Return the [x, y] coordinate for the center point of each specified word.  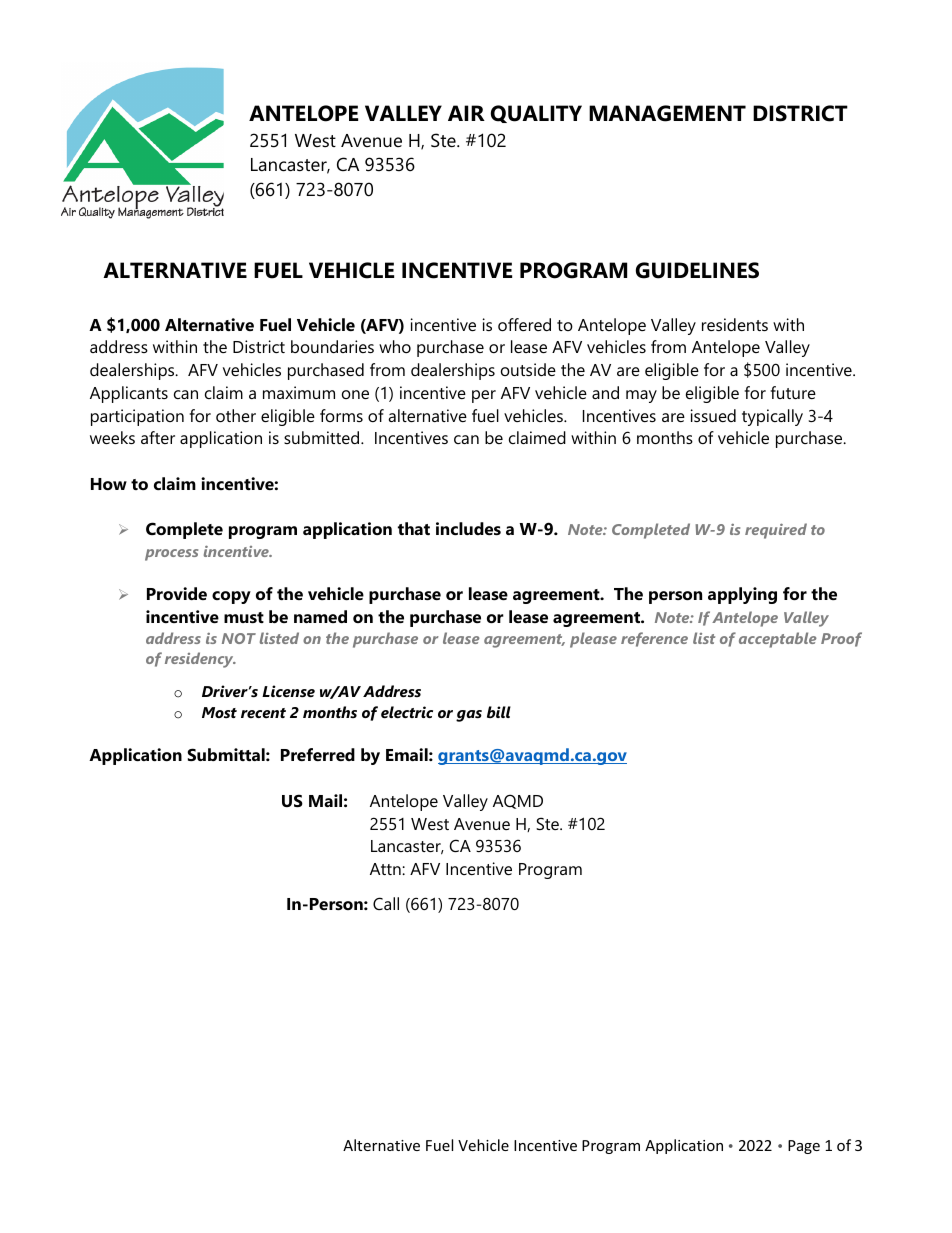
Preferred [318, 754]
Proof [841, 639]
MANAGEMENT [667, 113]
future [793, 392]
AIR [466, 113]
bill [499, 712]
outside [528, 369]
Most [219, 712]
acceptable [778, 640]
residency [200, 660]
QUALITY [536, 114]
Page [804, 1147]
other [236, 415]
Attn [386, 869]
